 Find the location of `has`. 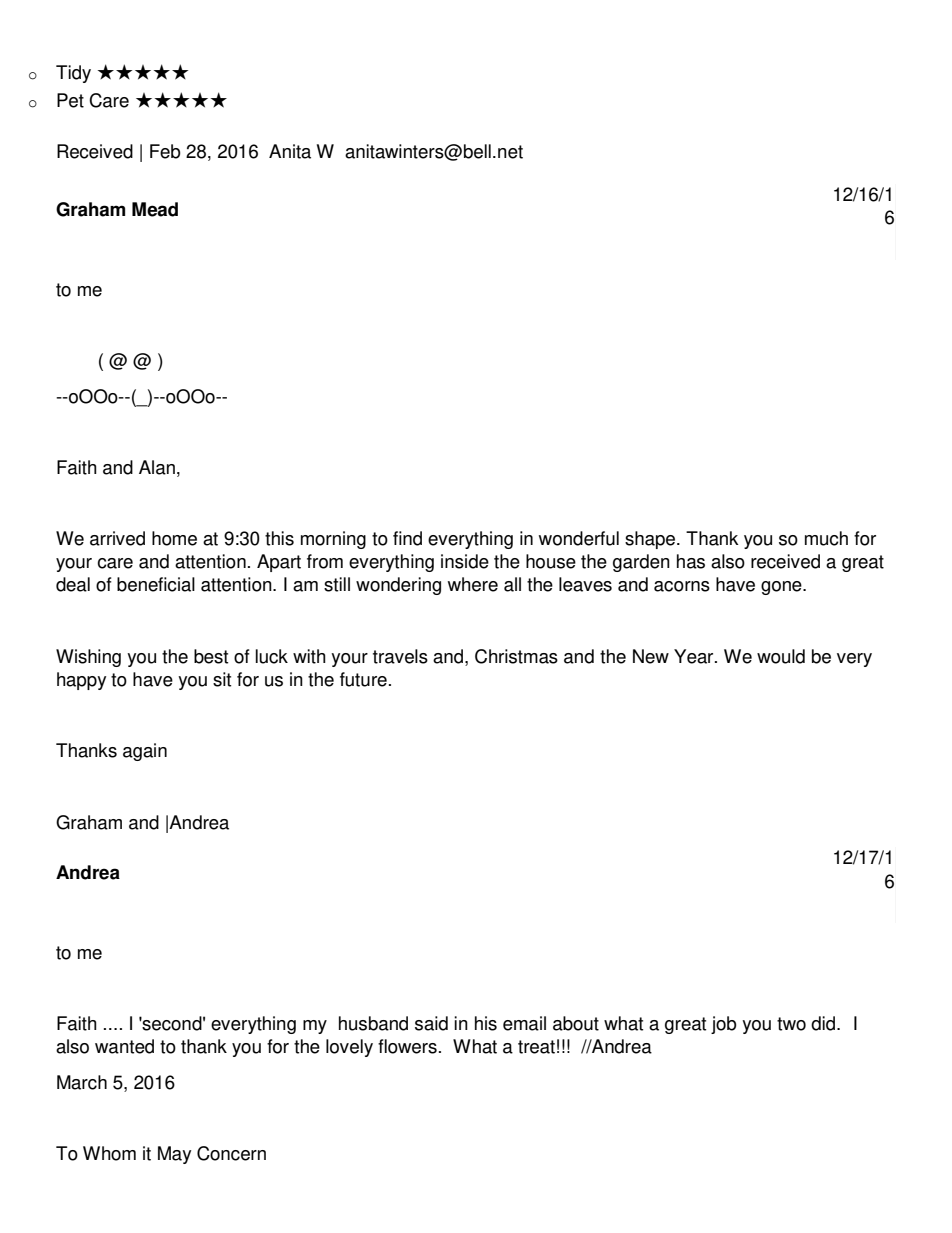

has is located at coordinates (691, 561).
